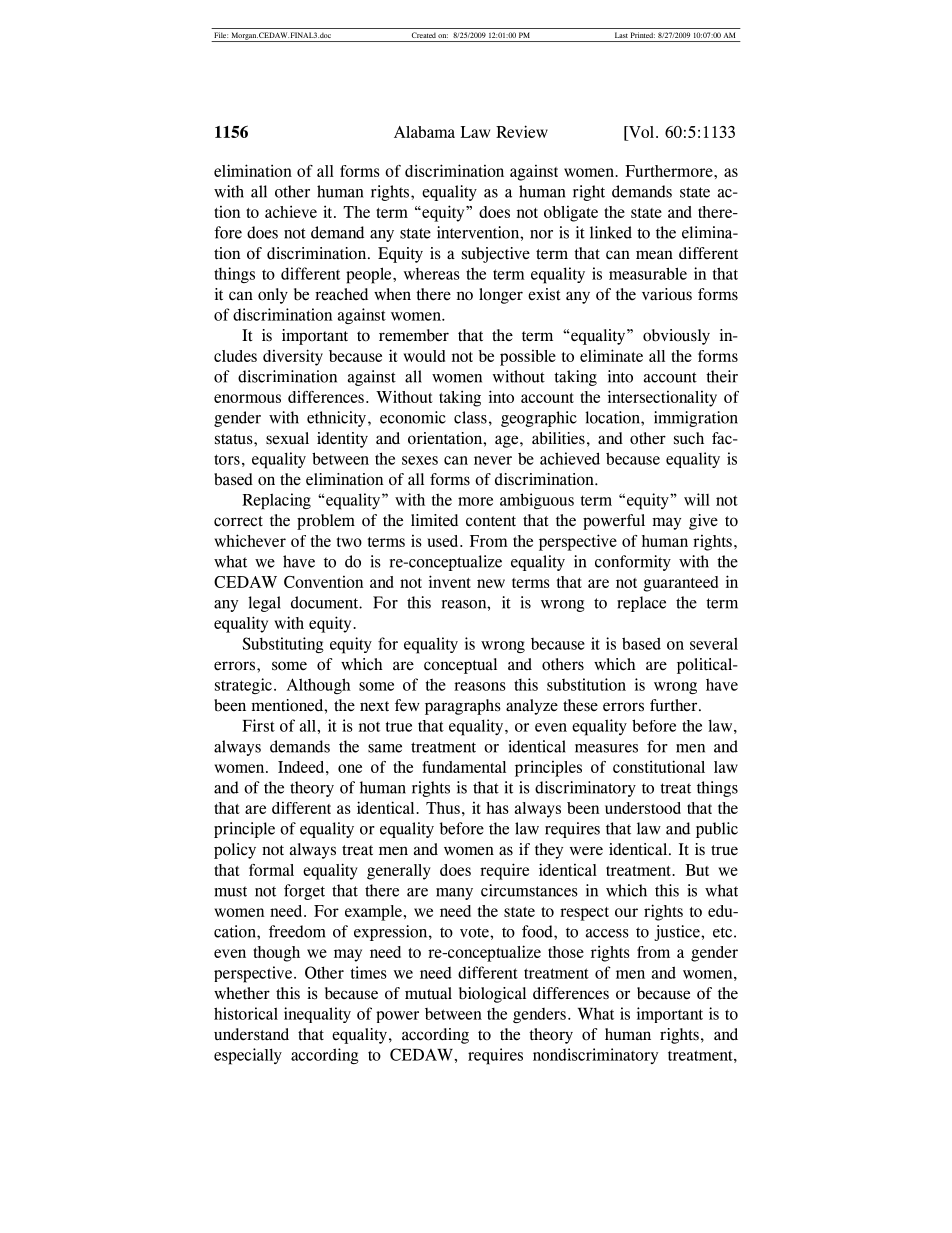 This page has width=952, height=1233. I want to click on Review, so click(522, 131).
